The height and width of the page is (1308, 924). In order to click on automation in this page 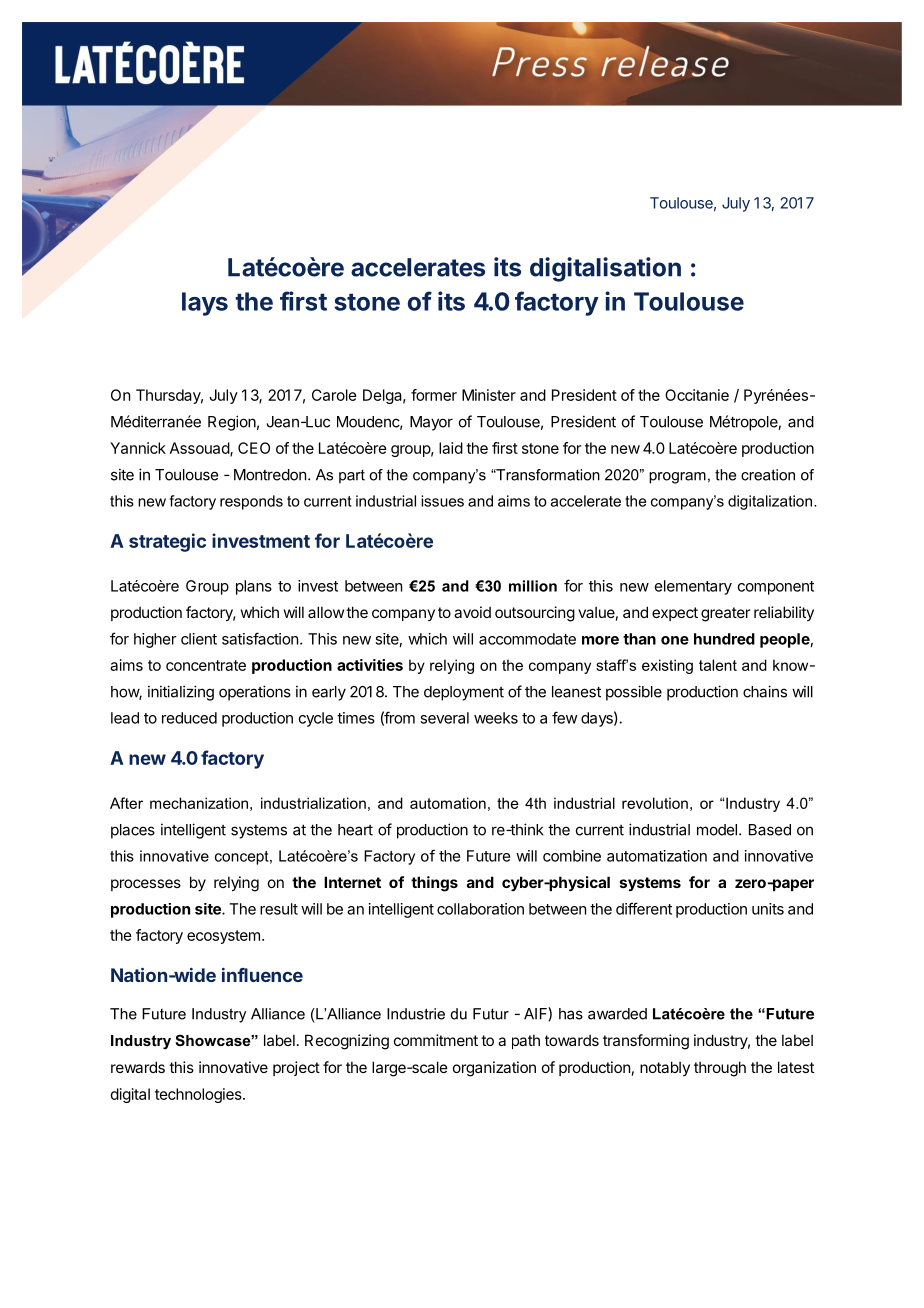, I will do `click(448, 803)`.
